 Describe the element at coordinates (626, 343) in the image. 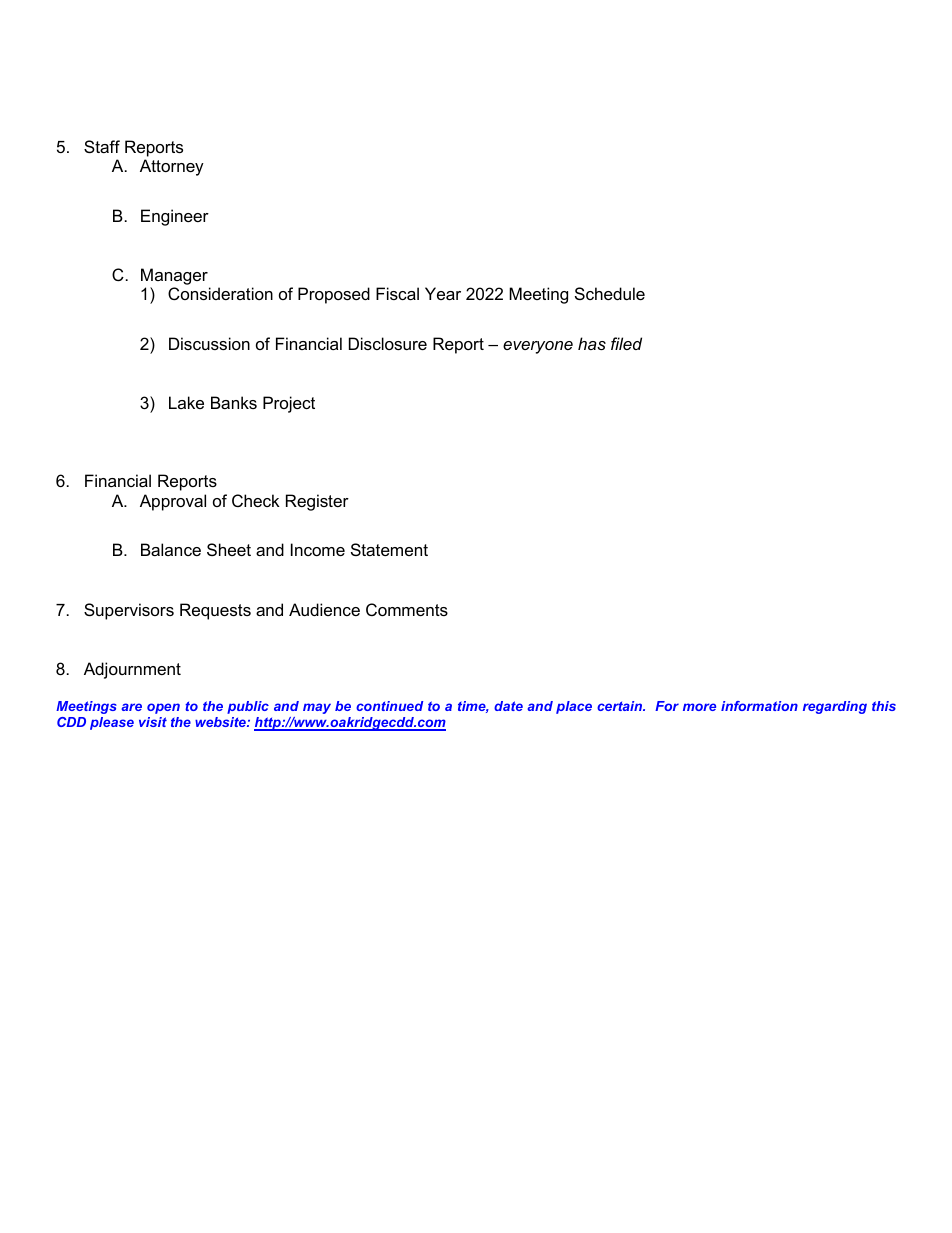

I see `filed` at that location.
